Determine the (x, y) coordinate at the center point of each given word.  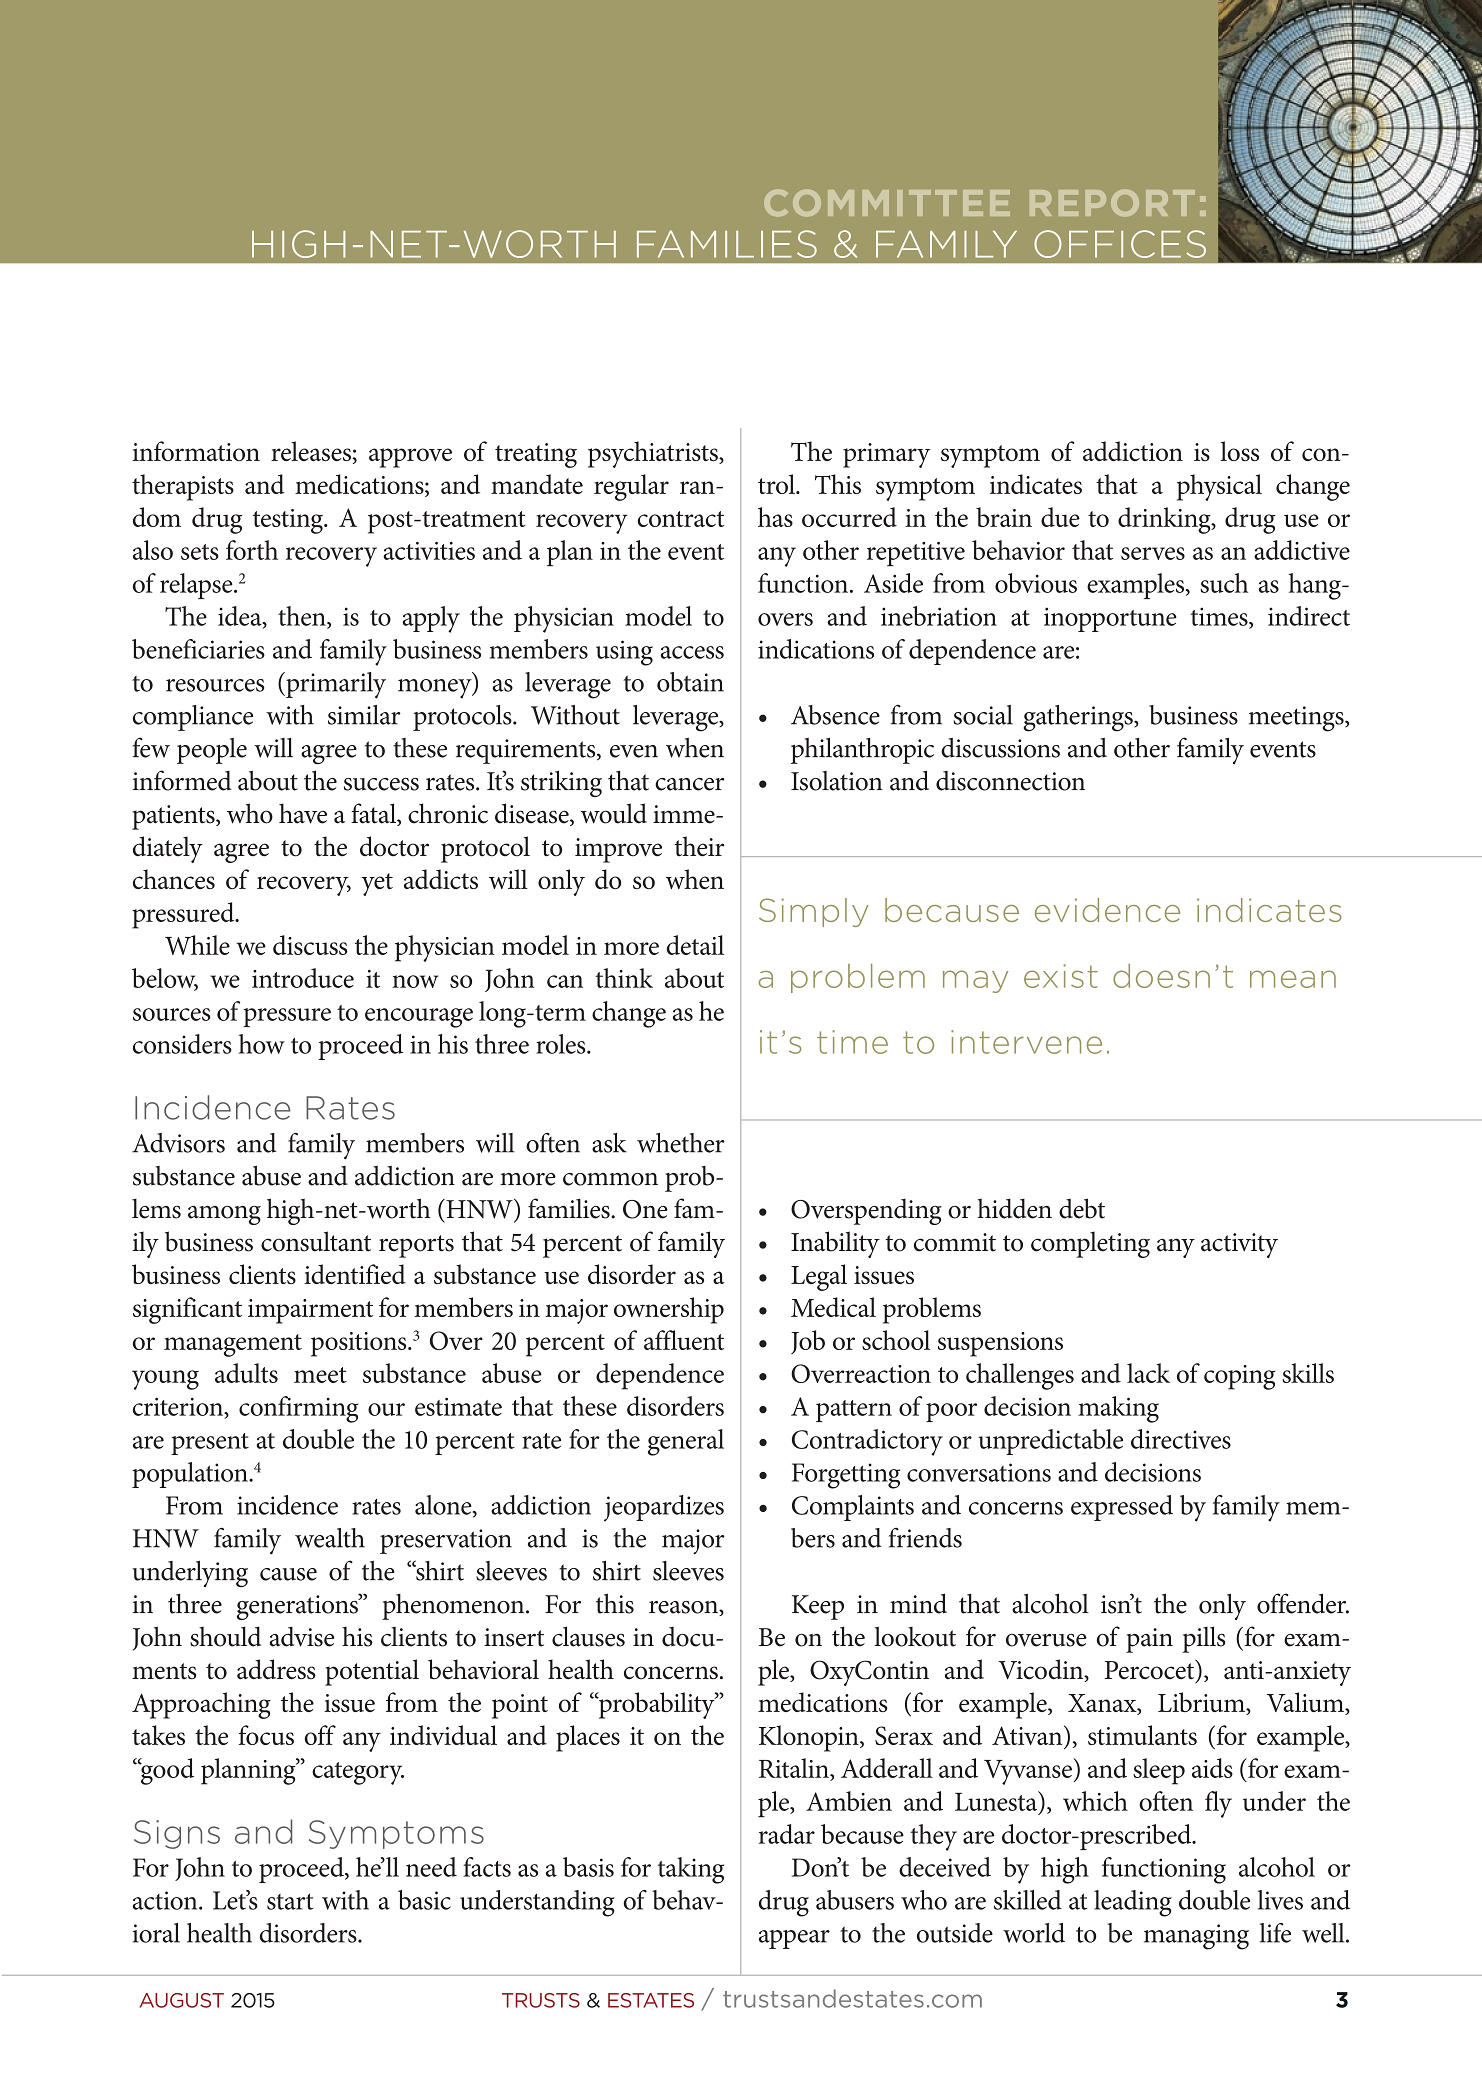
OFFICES (1120, 244)
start (290, 1901)
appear (794, 1939)
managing (1196, 1937)
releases (312, 451)
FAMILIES (727, 244)
